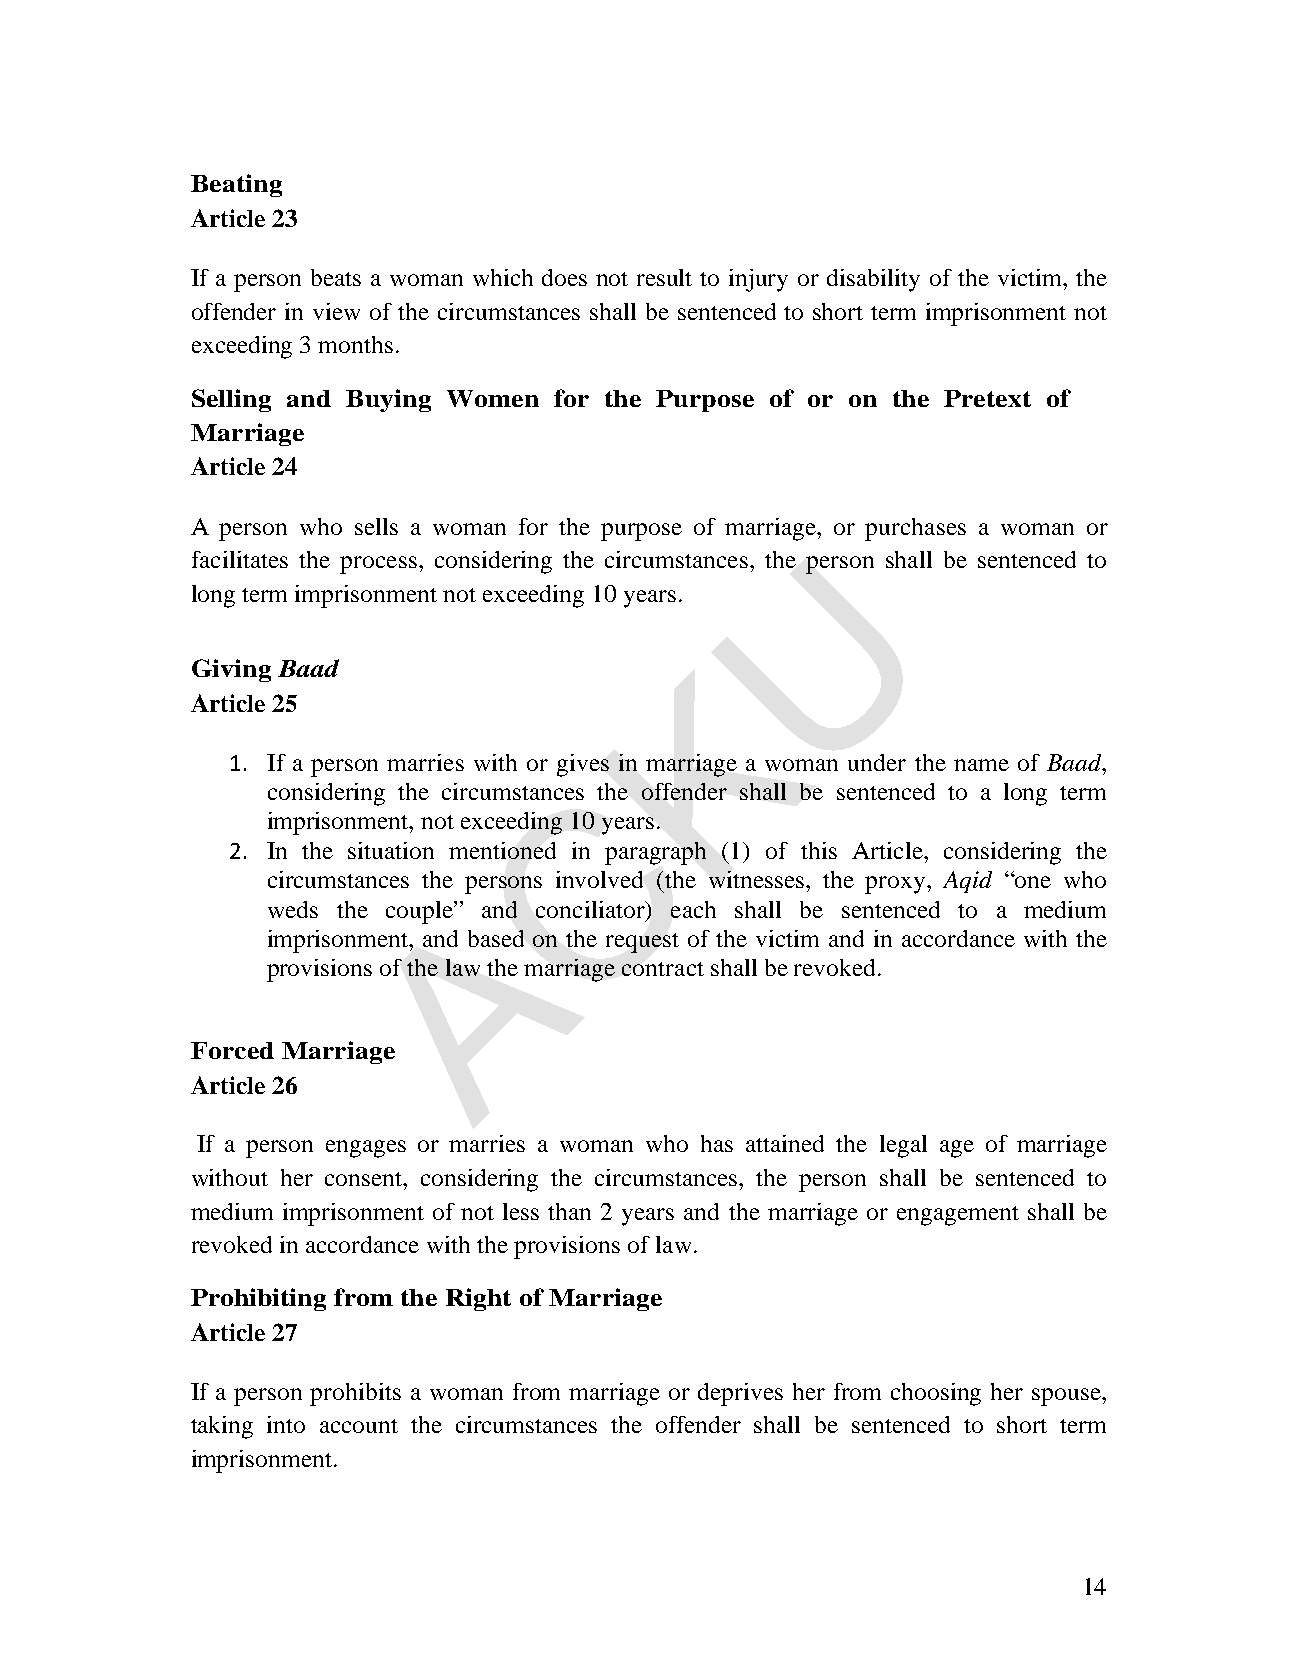 This screenshot has height=1680, width=1298. What do you see at coordinates (896, 885) in the screenshot?
I see `proxy` at bounding box center [896, 885].
